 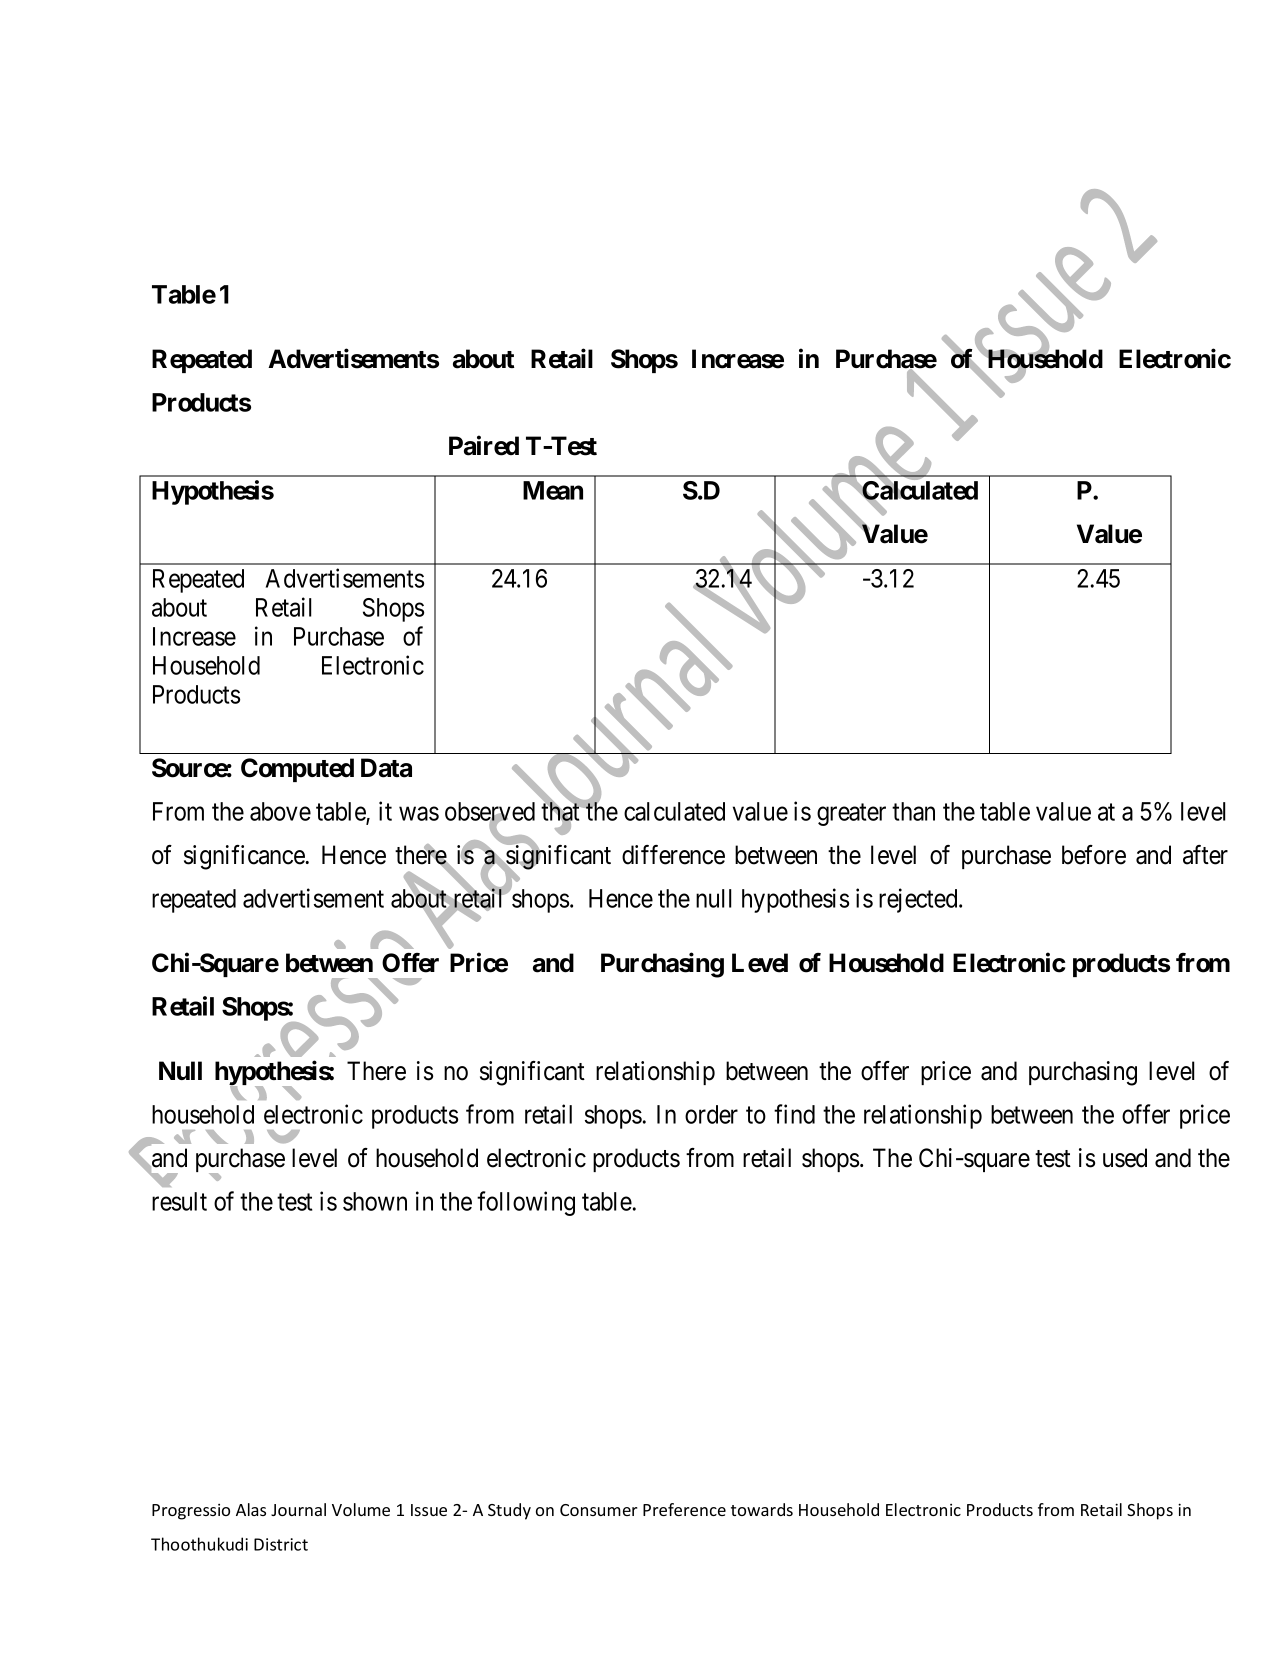 What do you see at coordinates (553, 490) in the screenshot?
I see `Mean` at bounding box center [553, 490].
